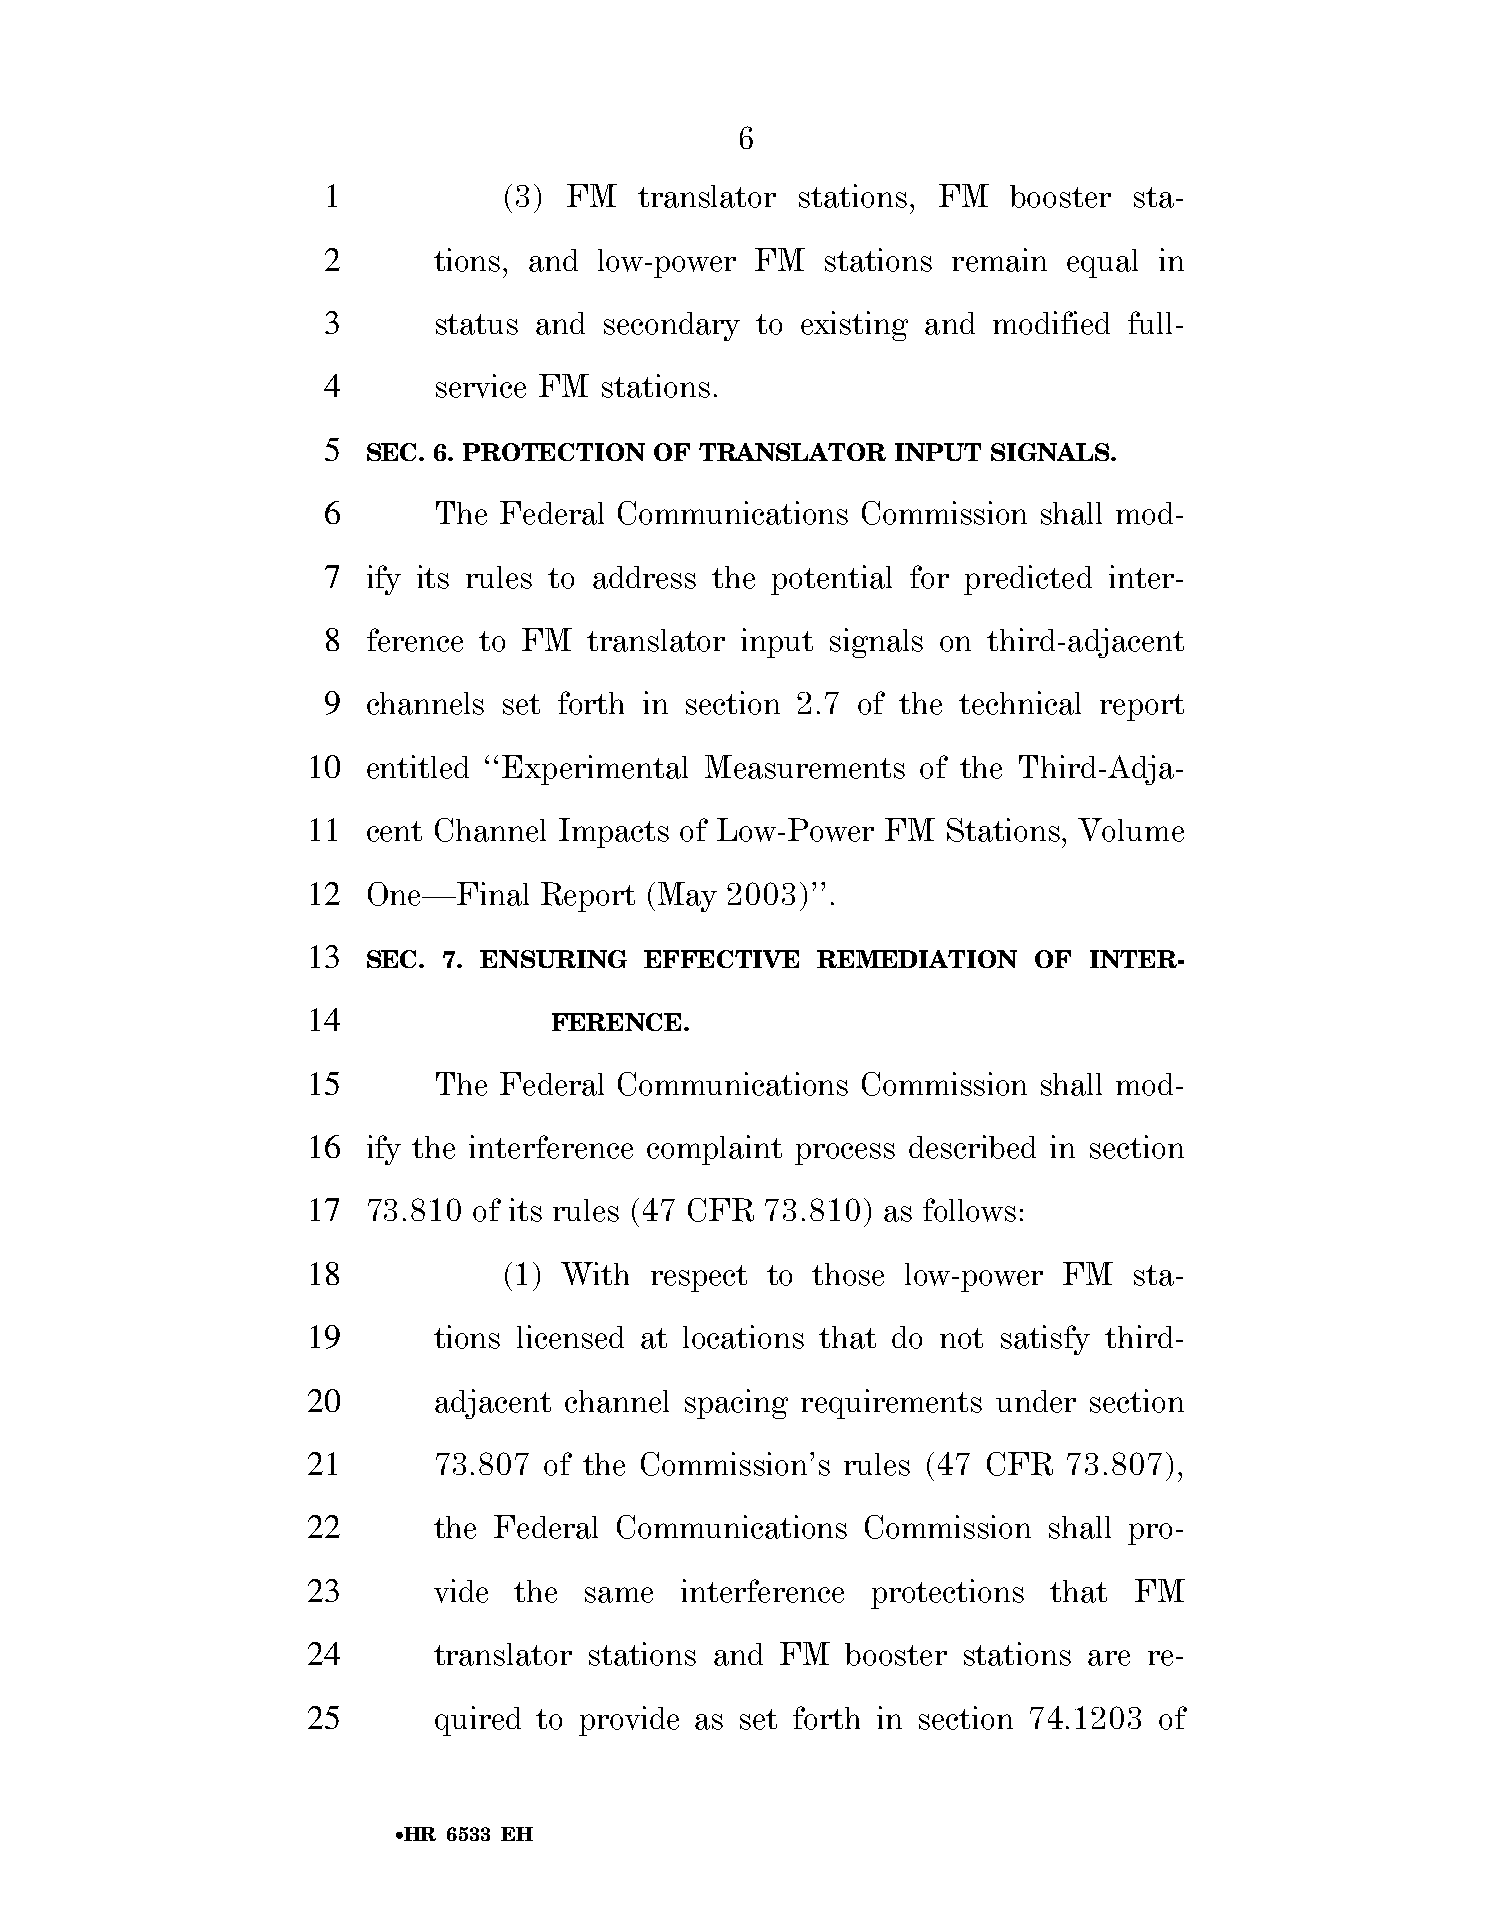 This screenshot has width=1492, height=1931. I want to click on Measurements, so click(805, 767).
